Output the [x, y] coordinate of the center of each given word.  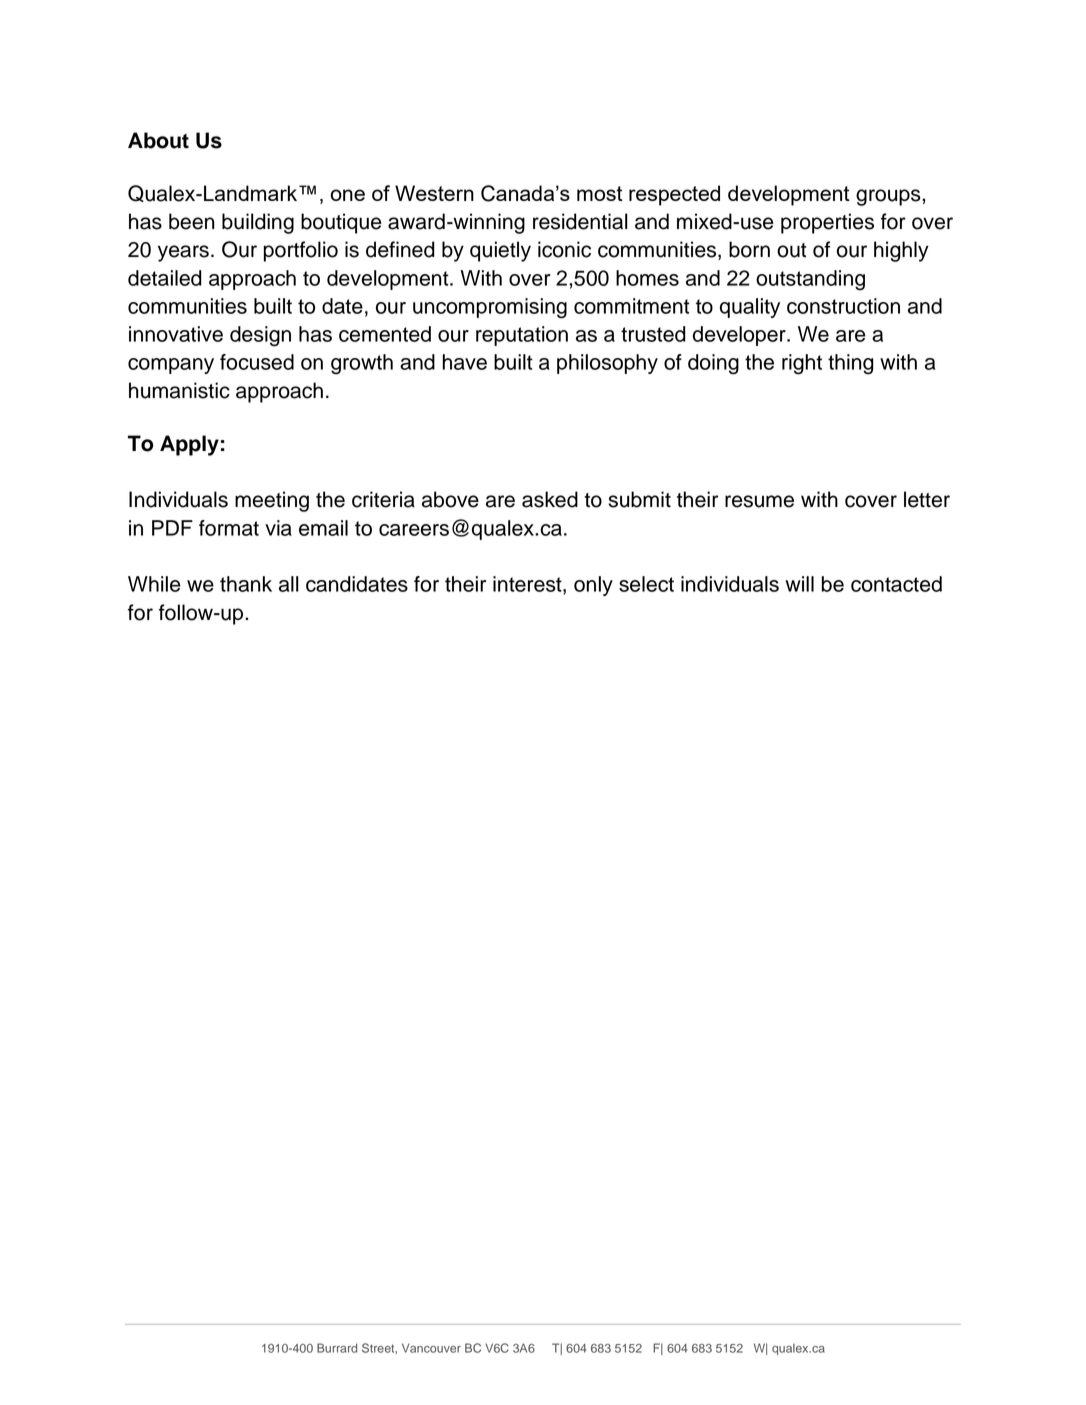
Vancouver [431, 1348]
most [600, 193]
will [799, 584]
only [593, 586]
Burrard [337, 1348]
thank [246, 584]
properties [827, 223]
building [258, 223]
